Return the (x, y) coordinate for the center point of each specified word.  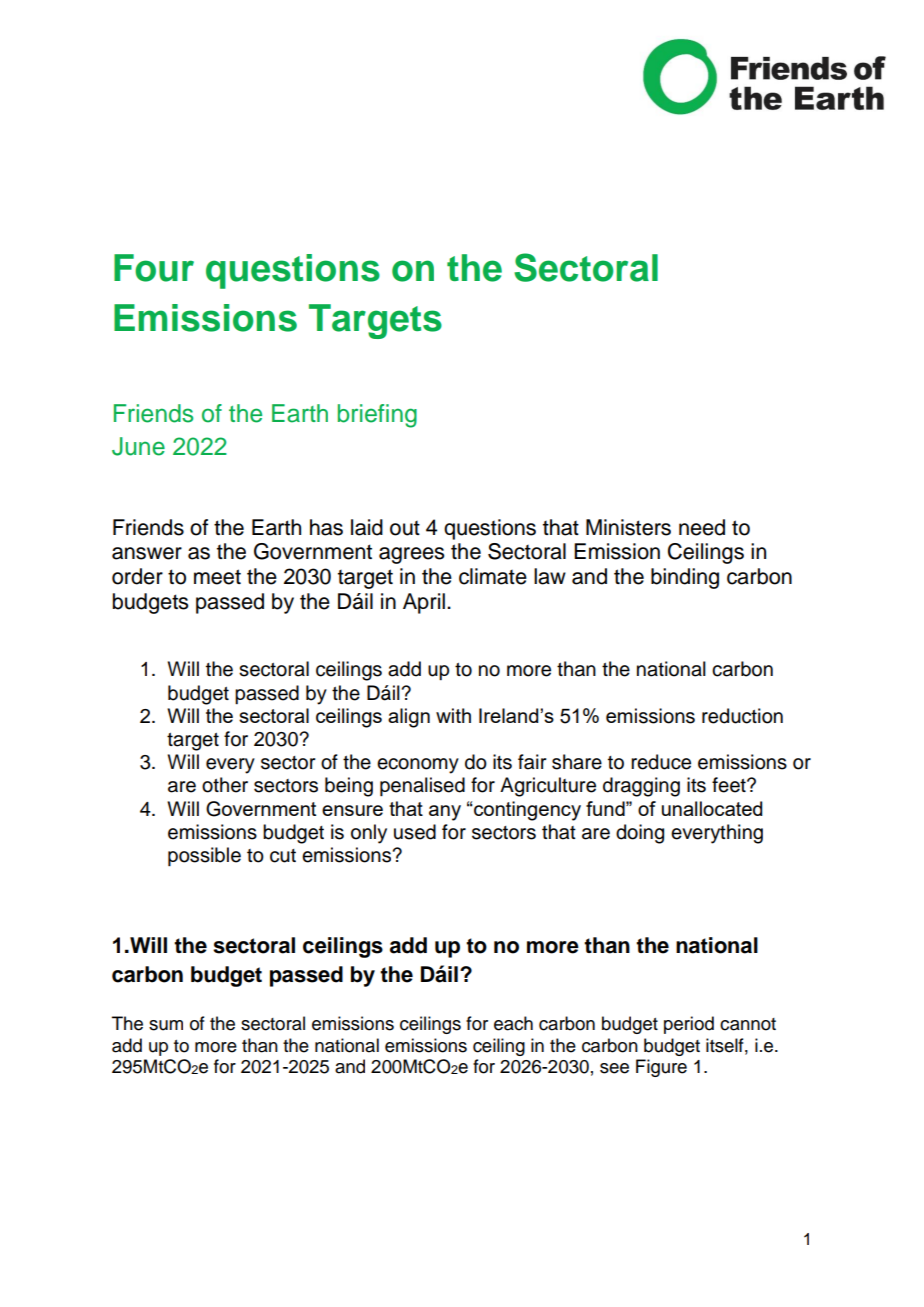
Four (154, 268)
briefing (377, 416)
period (689, 1025)
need (702, 527)
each (513, 1023)
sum (166, 1025)
